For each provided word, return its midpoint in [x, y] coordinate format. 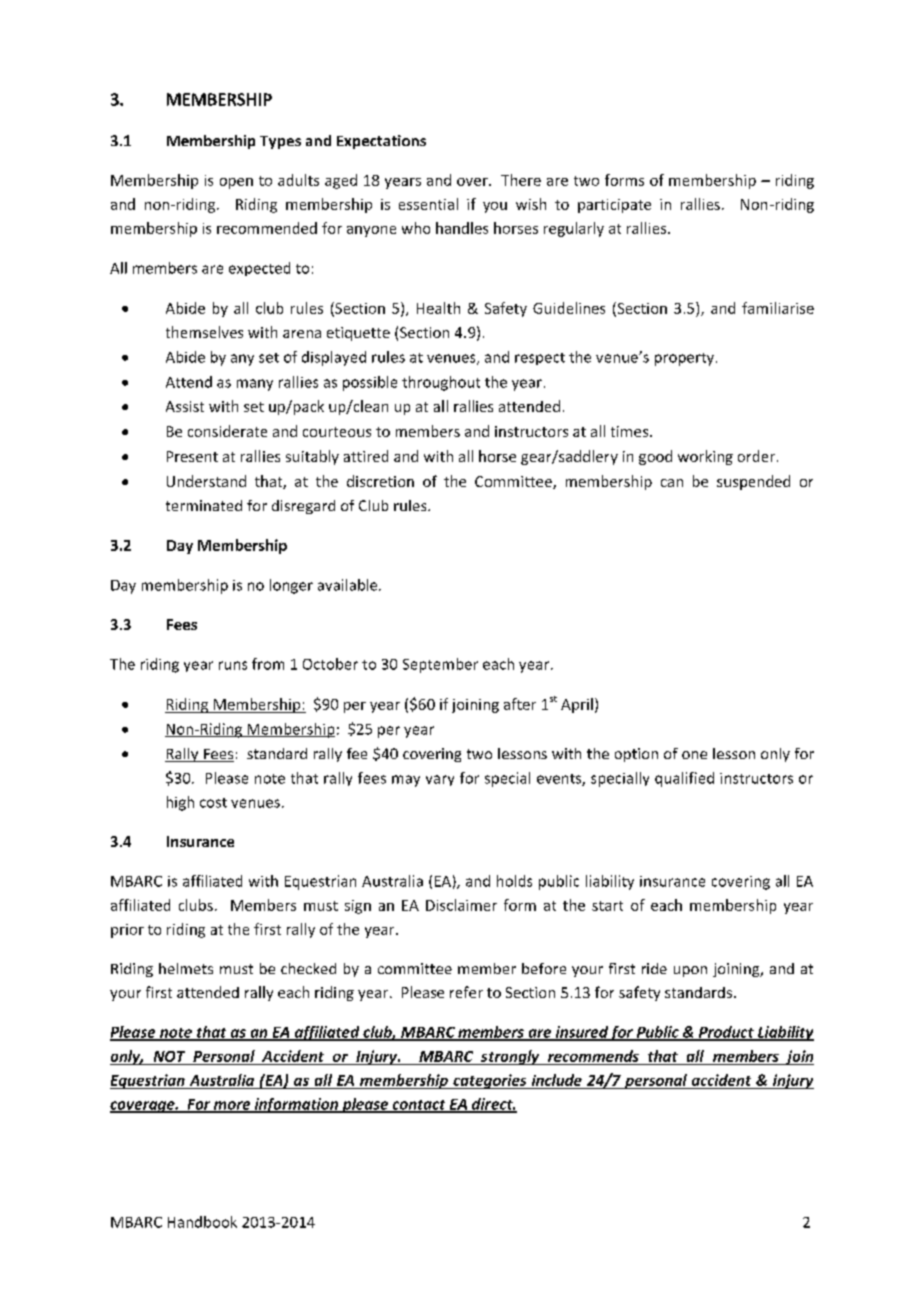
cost [213, 803]
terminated [204, 505]
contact [419, 1106]
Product [726, 1033]
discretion [380, 481]
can [672, 483]
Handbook [202, 1222]
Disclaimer [461, 905]
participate [614, 206]
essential [428, 204]
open [236, 183]
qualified [684, 779]
